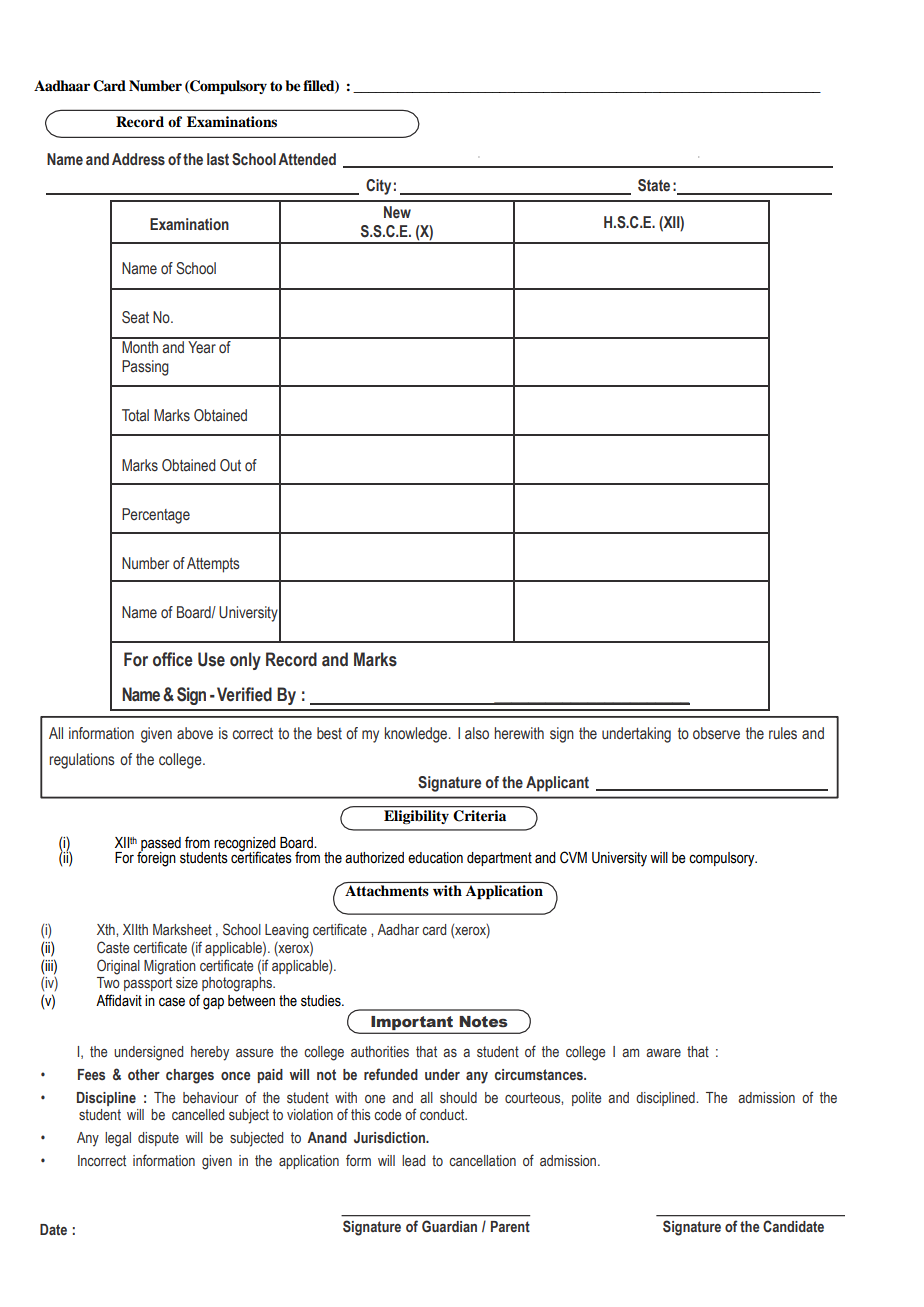 This screenshot has height=1307, width=924. I want to click on Guardian, so click(449, 1226).
